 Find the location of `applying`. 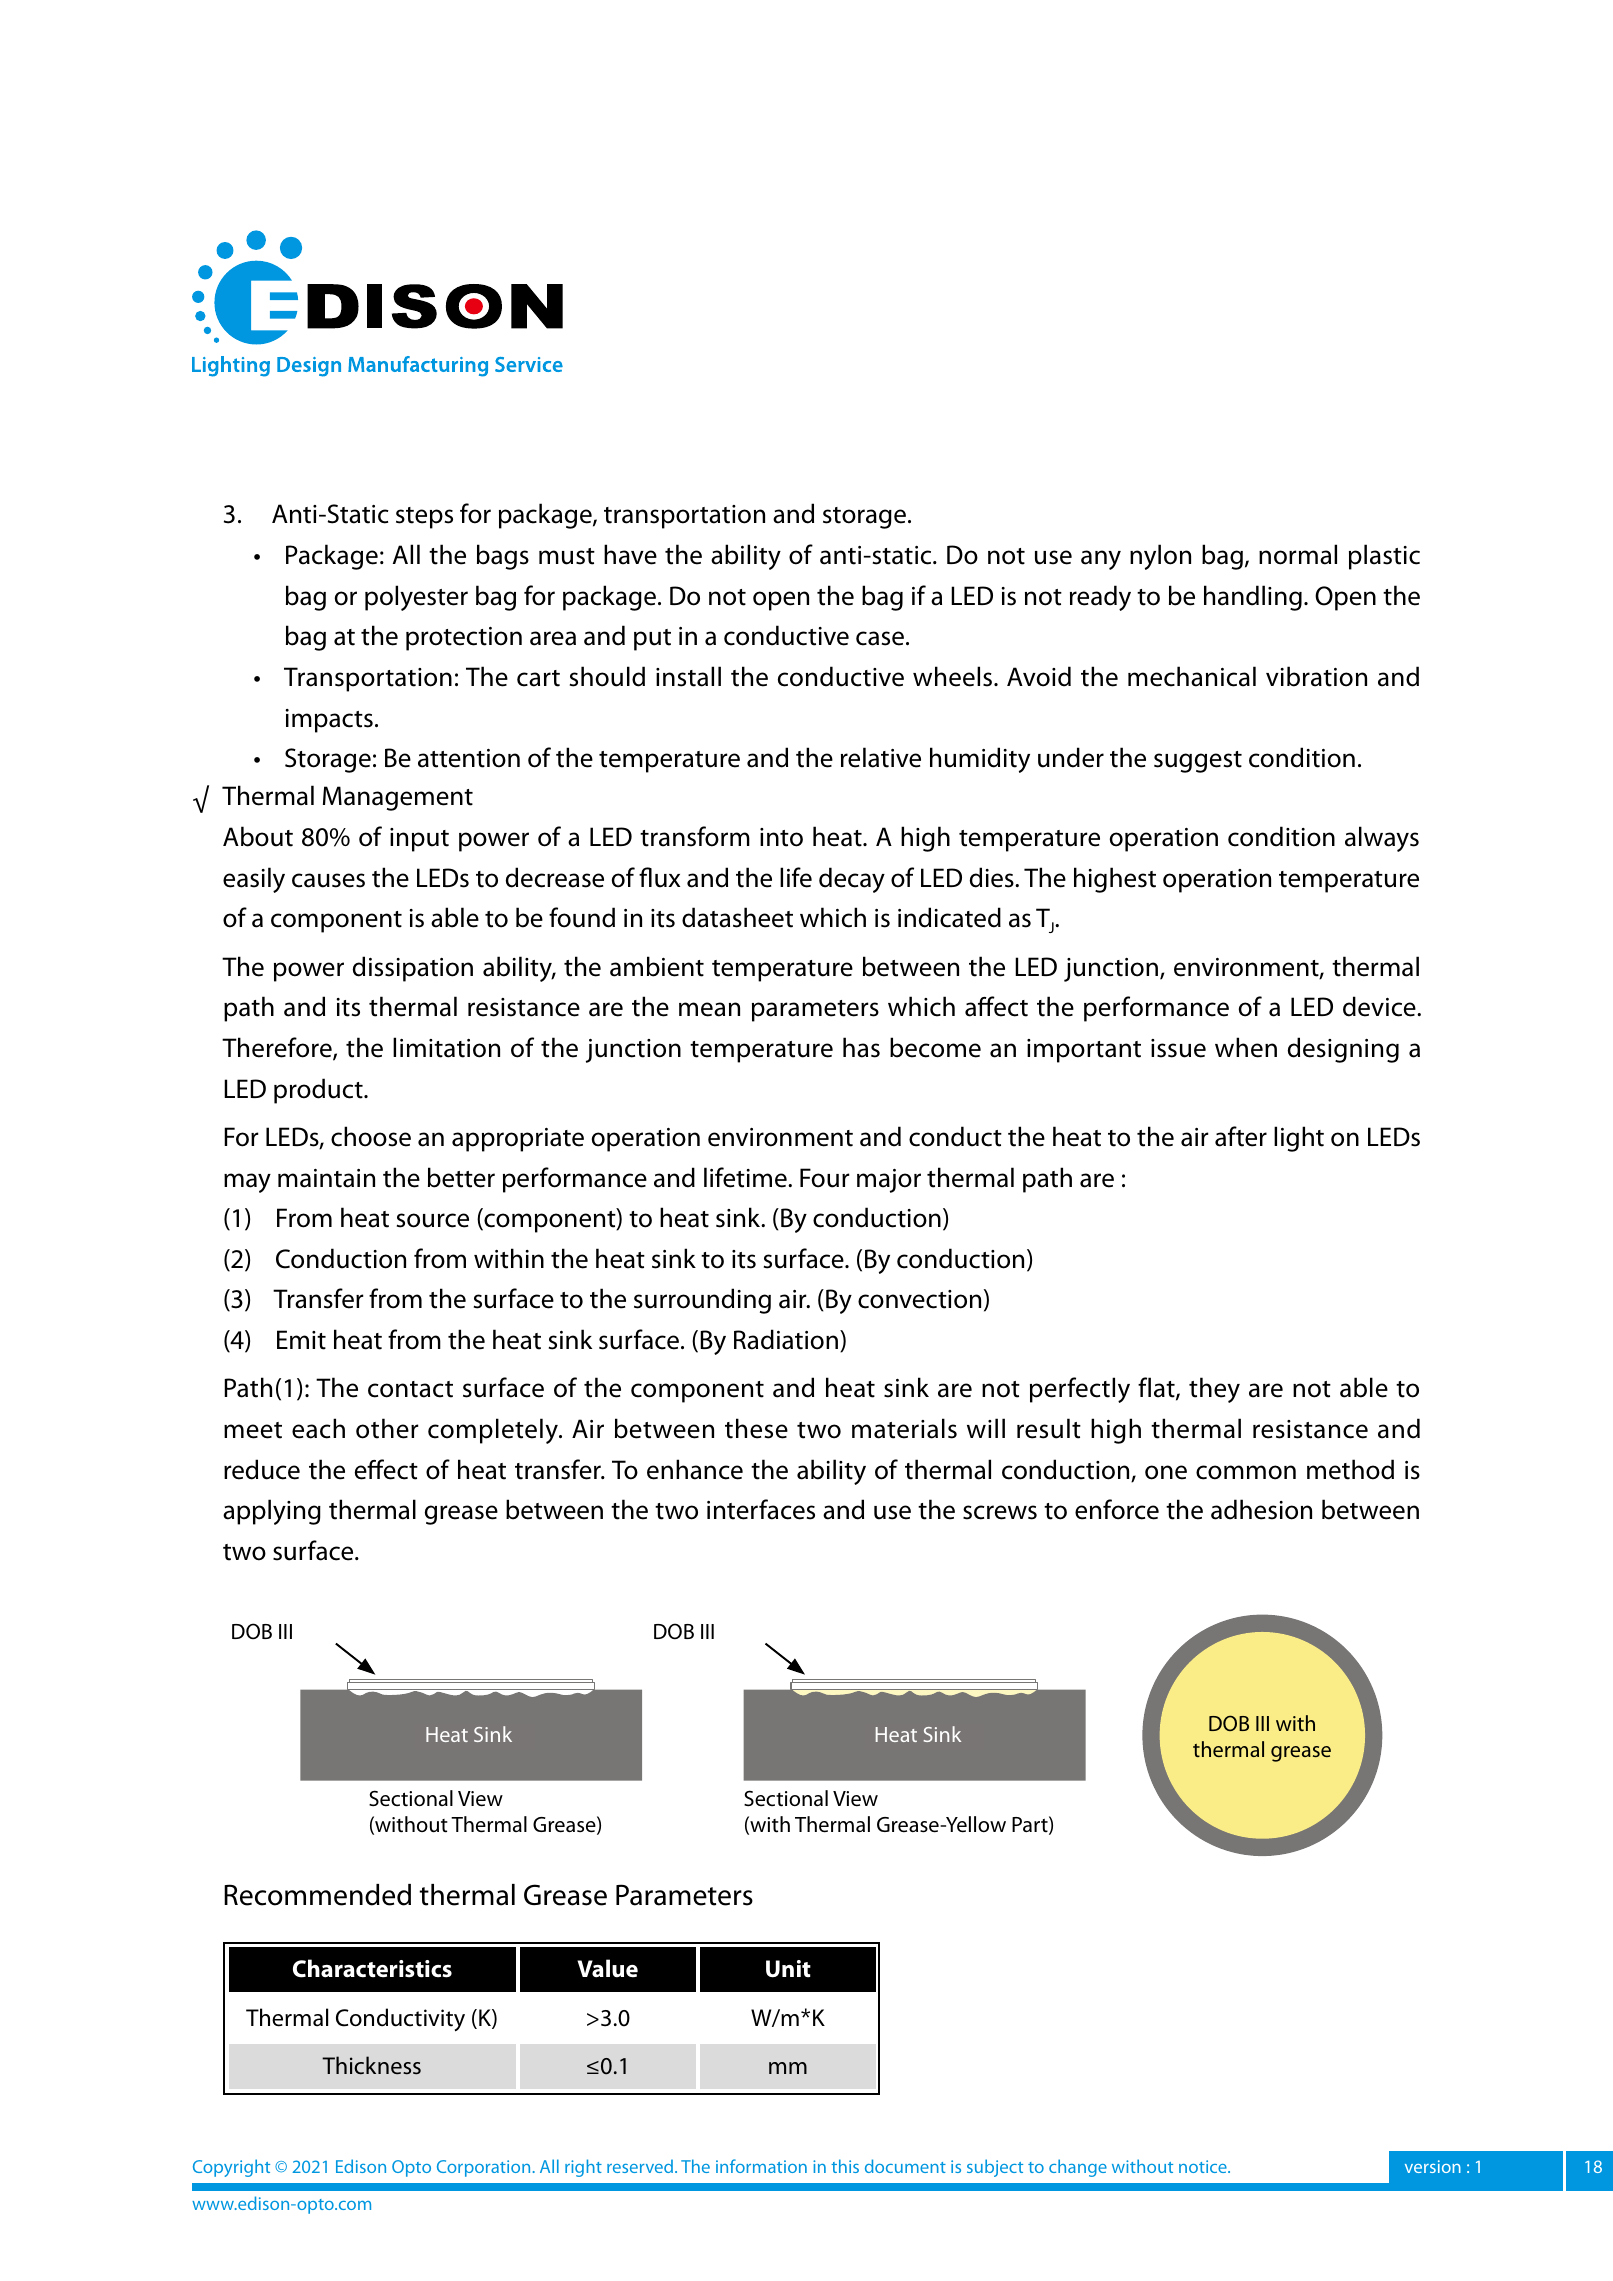

applying is located at coordinates (272, 1512).
